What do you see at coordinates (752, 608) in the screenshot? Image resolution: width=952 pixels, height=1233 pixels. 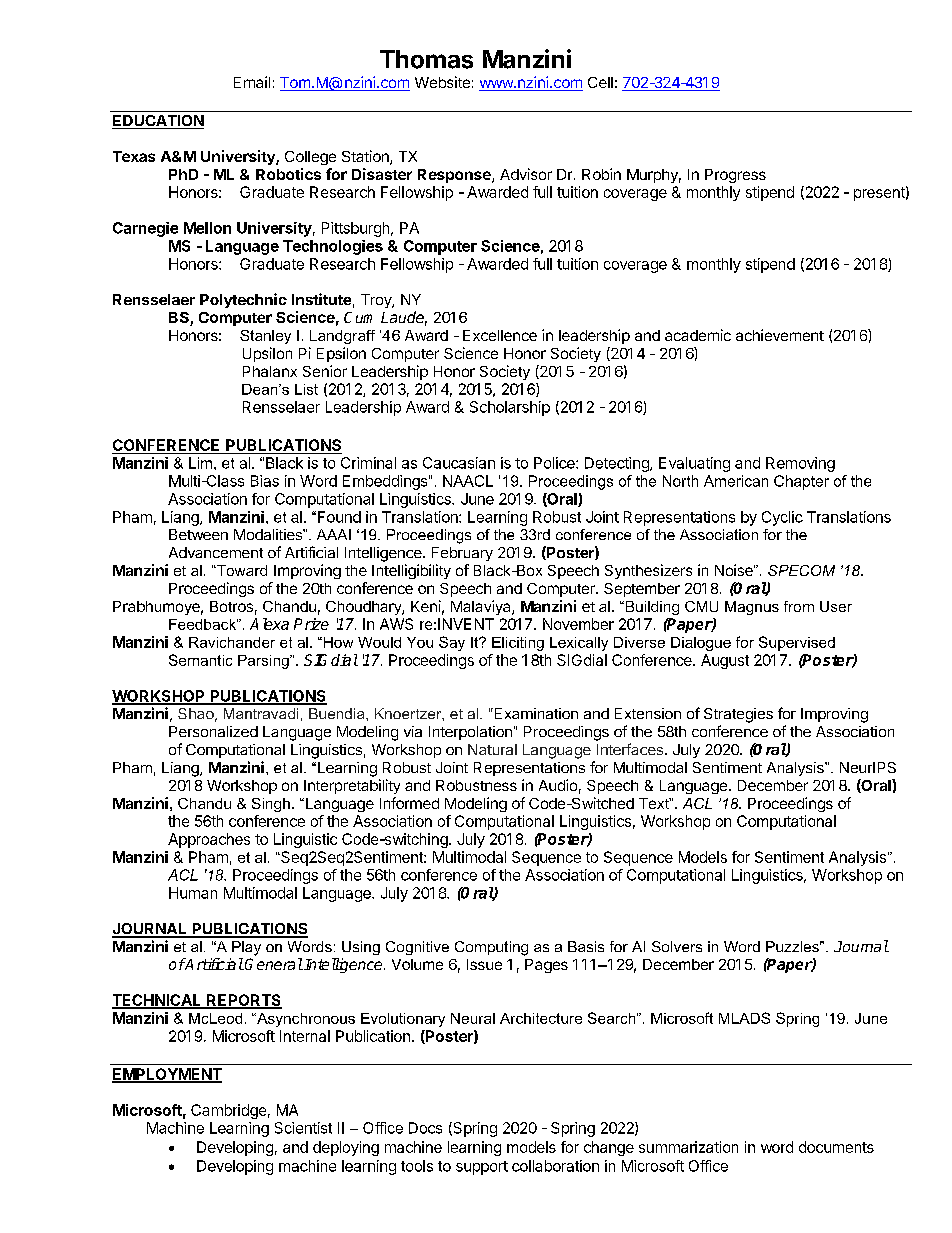 I see `Magnus` at bounding box center [752, 608].
